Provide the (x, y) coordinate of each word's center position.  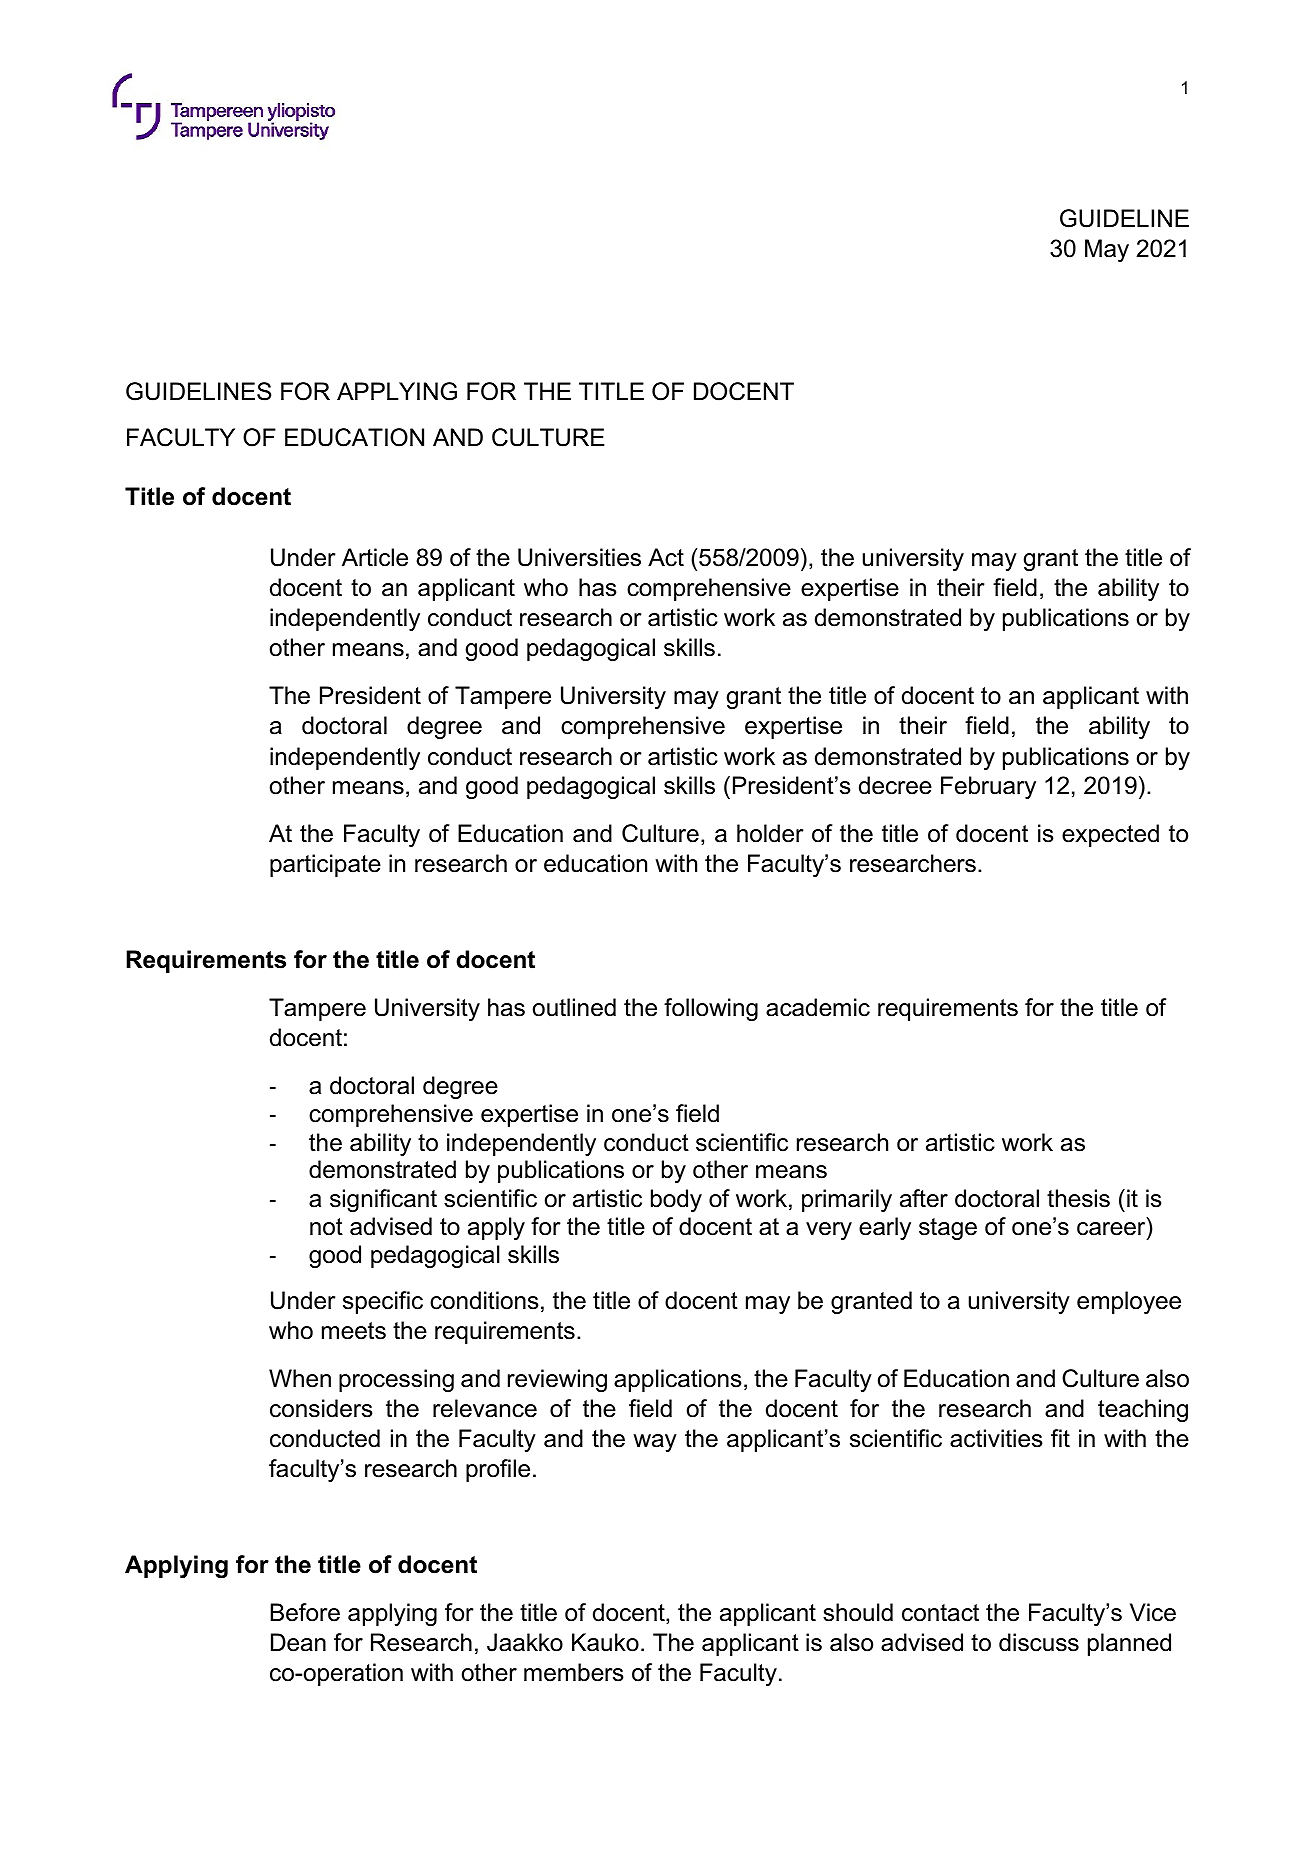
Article (375, 557)
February (988, 787)
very (829, 1231)
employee (1129, 1302)
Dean (298, 1642)
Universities (579, 557)
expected (1110, 835)
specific (383, 1302)
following (711, 1009)
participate (325, 865)
